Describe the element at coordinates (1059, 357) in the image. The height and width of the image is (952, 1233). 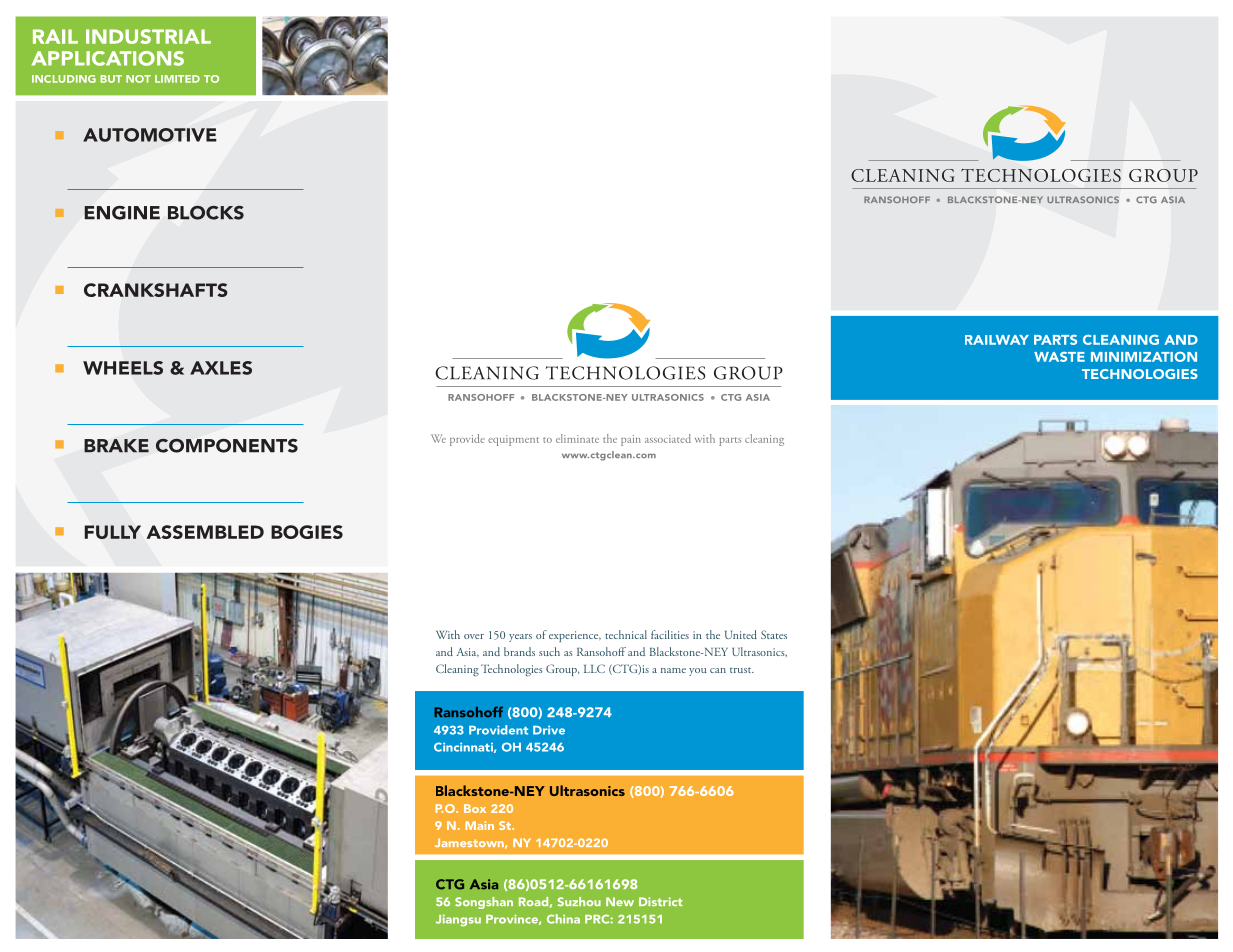
I see `WASTE` at that location.
